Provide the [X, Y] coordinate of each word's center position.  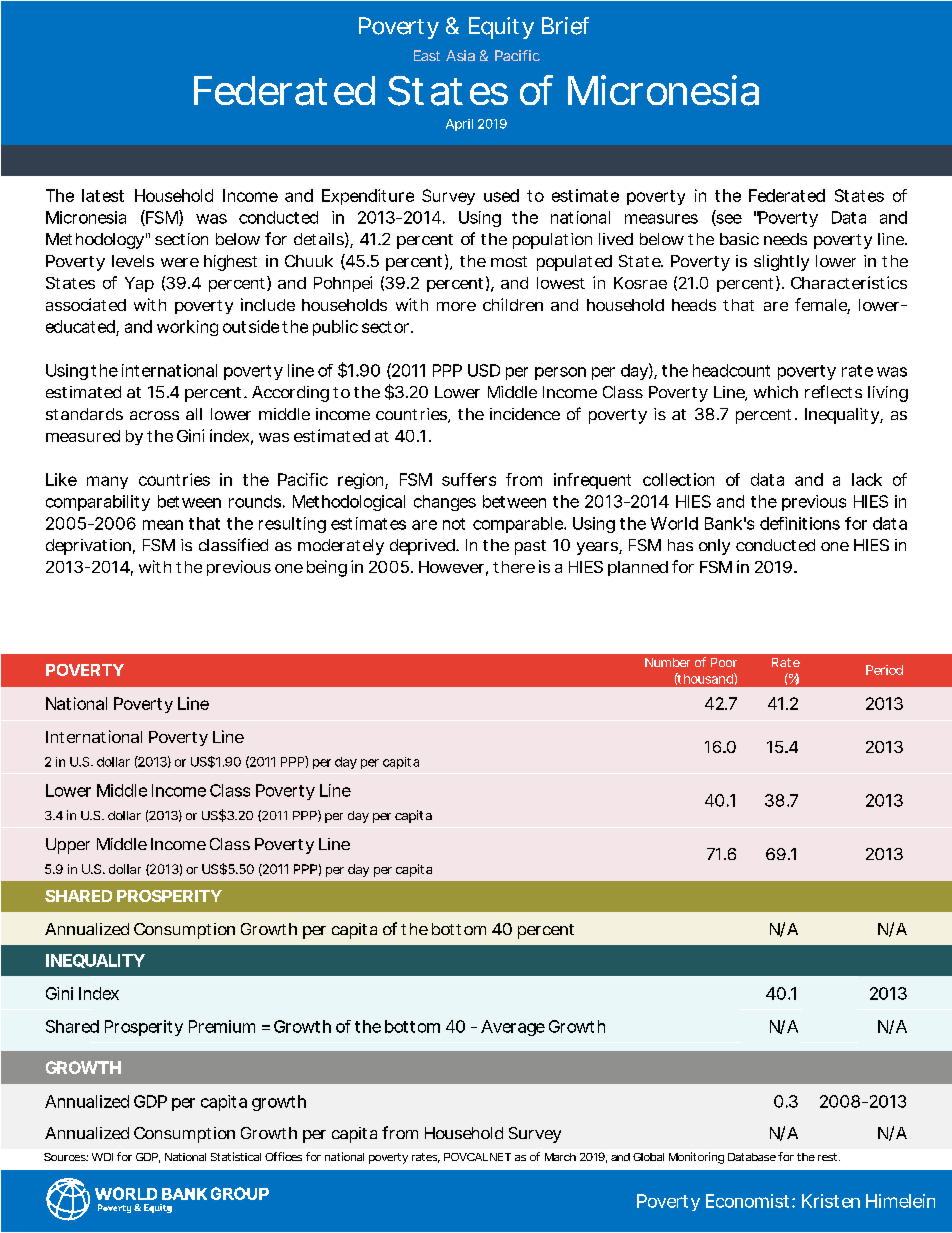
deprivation [88, 547]
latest [103, 195]
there [514, 567]
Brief [565, 26]
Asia [460, 55]
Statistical [236, 1156]
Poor [724, 662]
